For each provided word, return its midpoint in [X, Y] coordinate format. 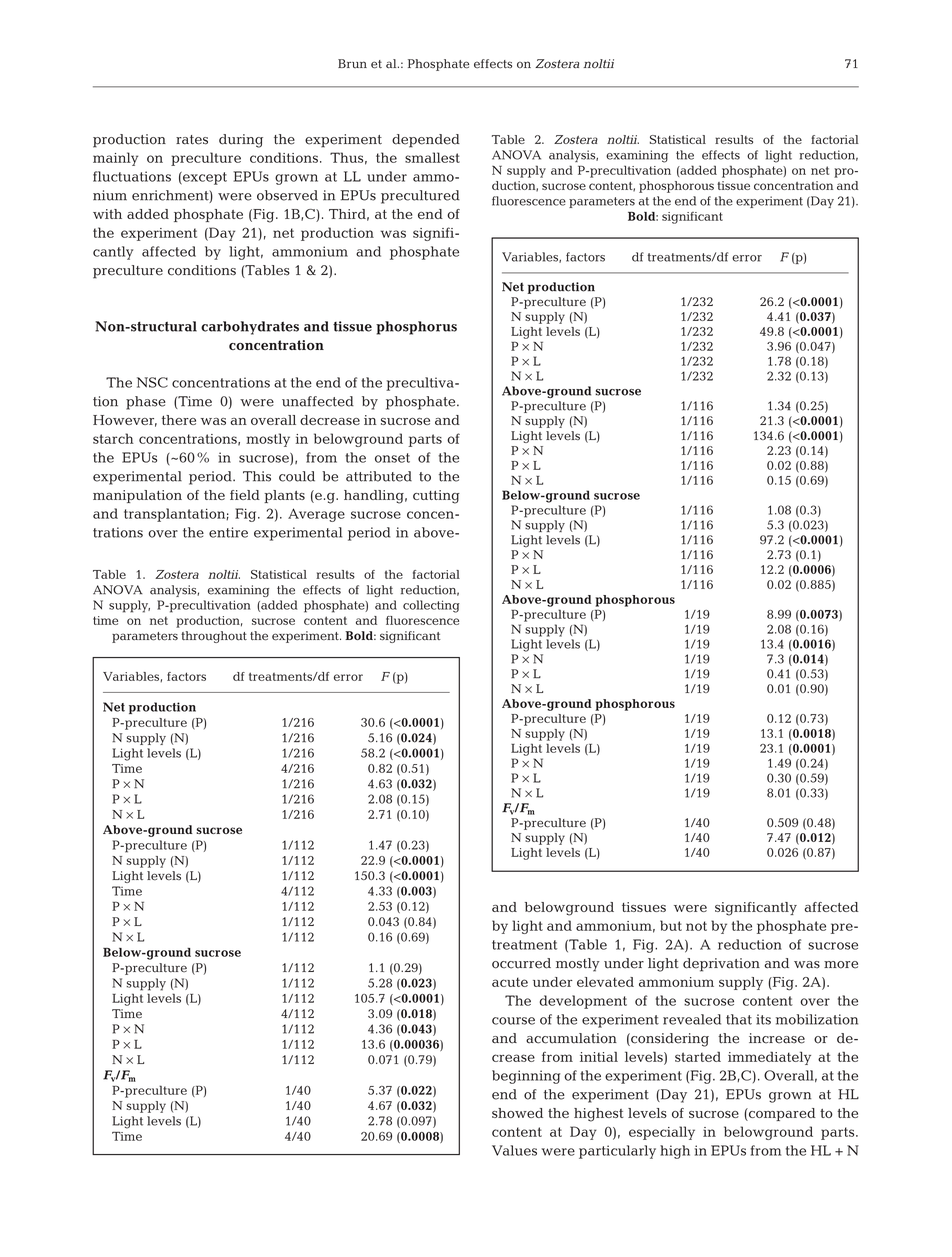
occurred [521, 963]
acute [510, 982]
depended [426, 141]
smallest [432, 157]
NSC [152, 382]
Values [514, 1150]
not [696, 926]
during [241, 141]
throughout [214, 637]
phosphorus [416, 328]
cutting [436, 497]
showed [517, 1113]
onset [392, 458]
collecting [431, 606]
